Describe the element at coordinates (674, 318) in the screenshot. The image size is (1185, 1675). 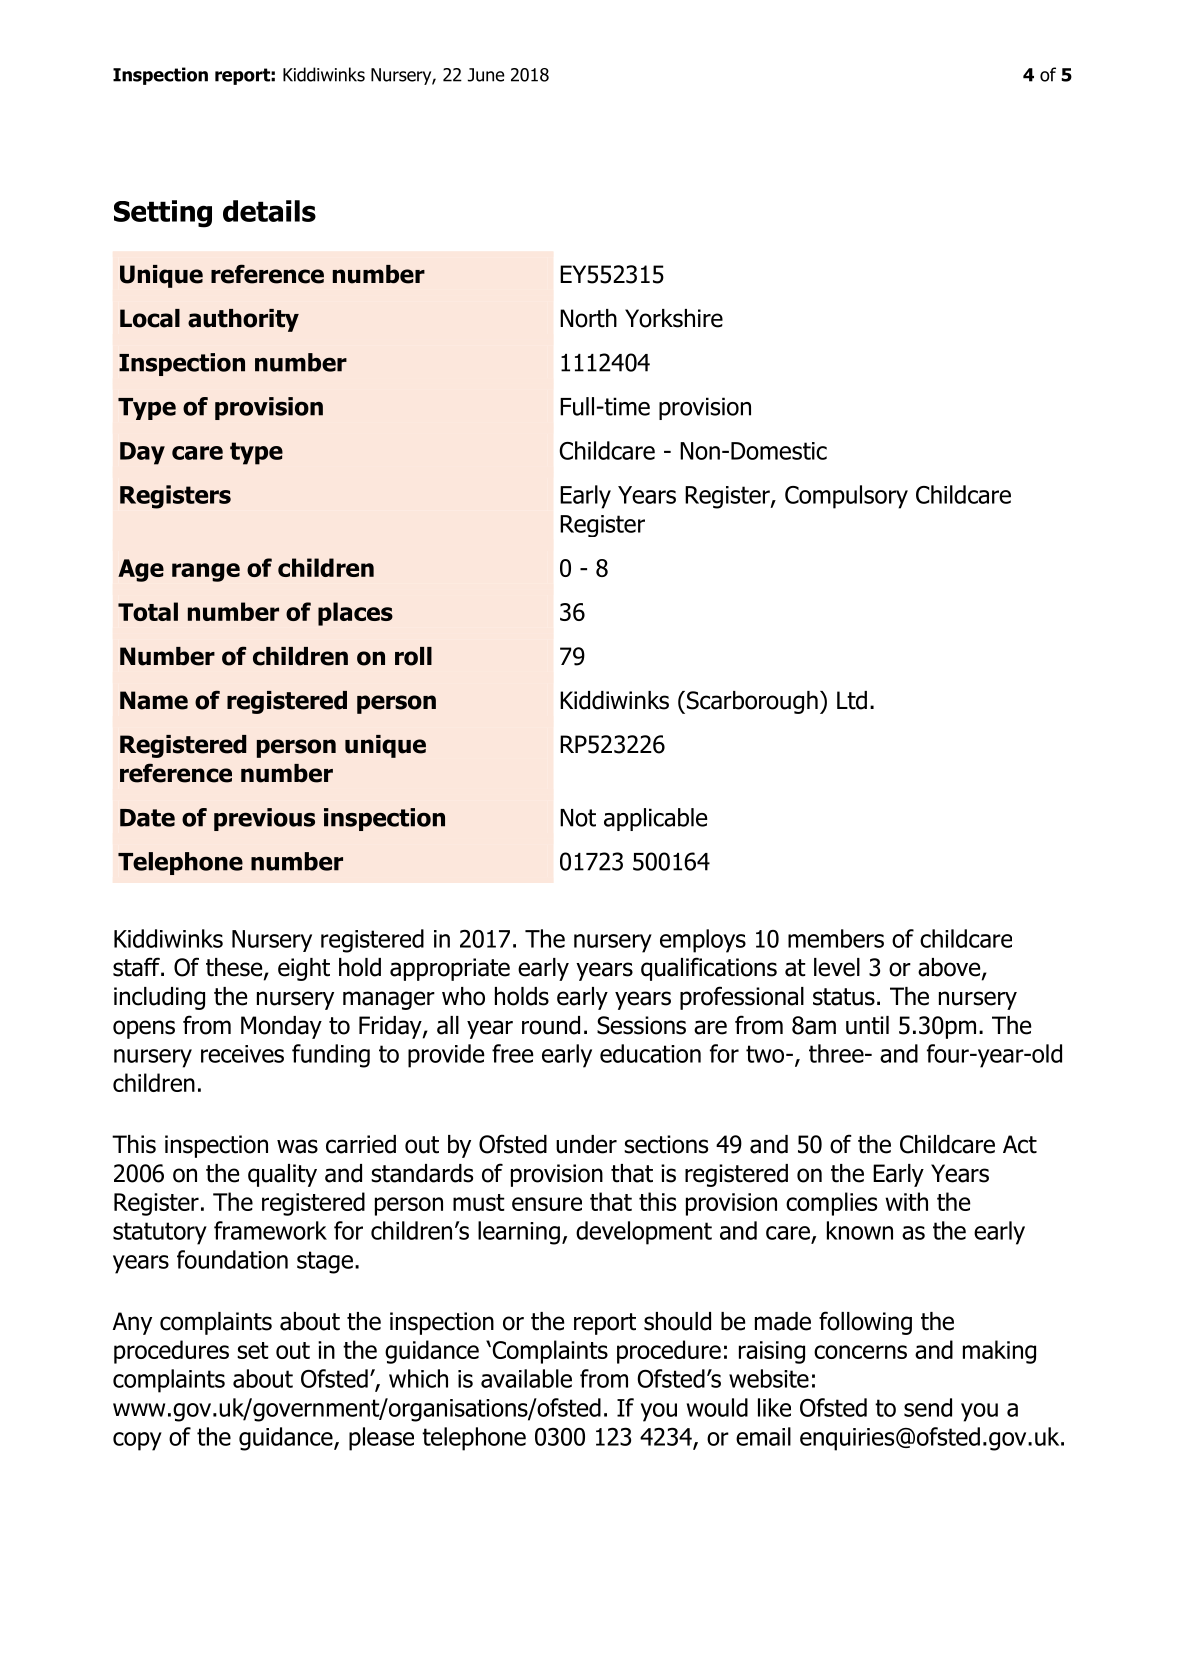
I see `Yorkshire` at that location.
